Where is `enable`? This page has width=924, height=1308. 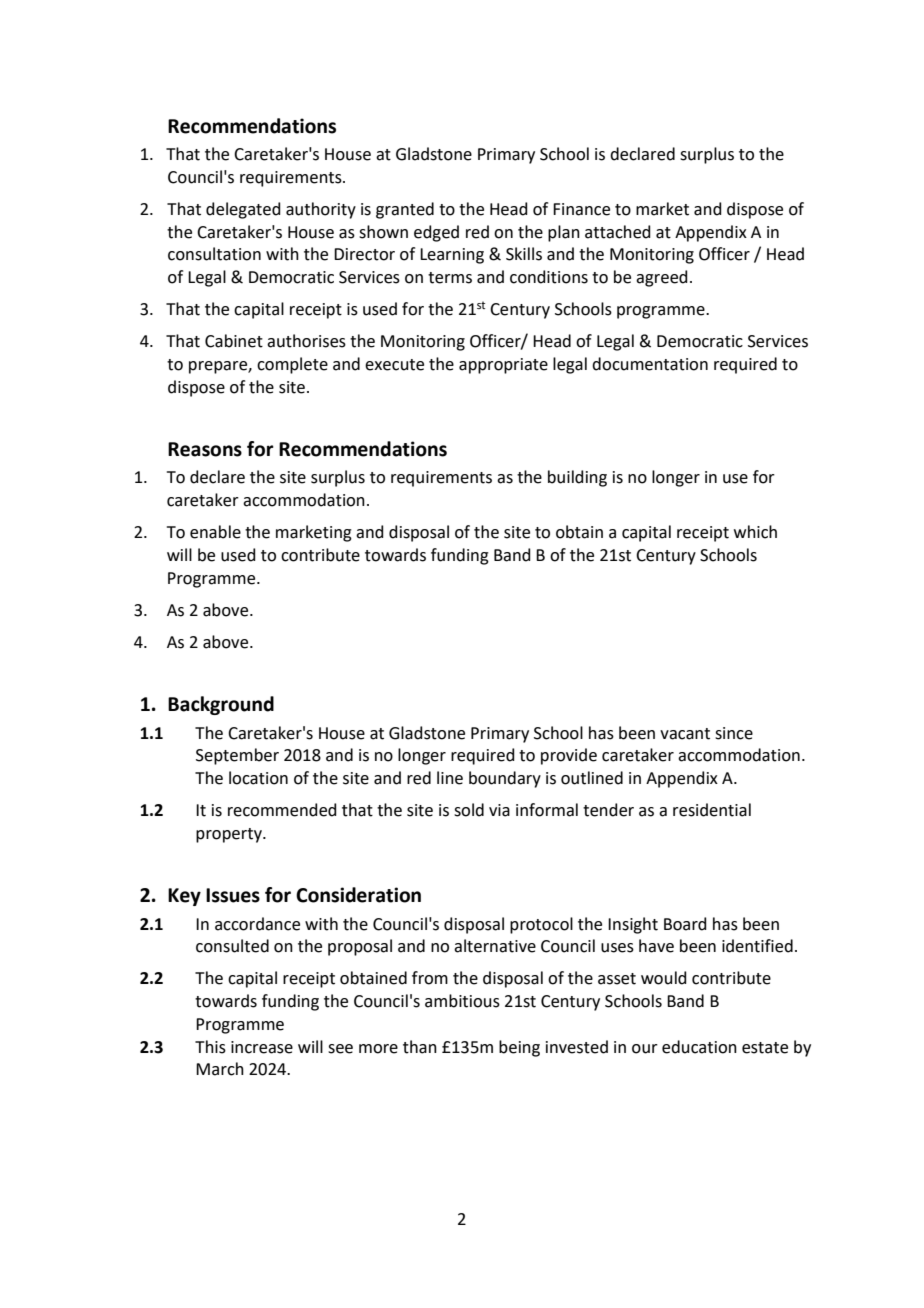
enable is located at coordinates (215, 532).
